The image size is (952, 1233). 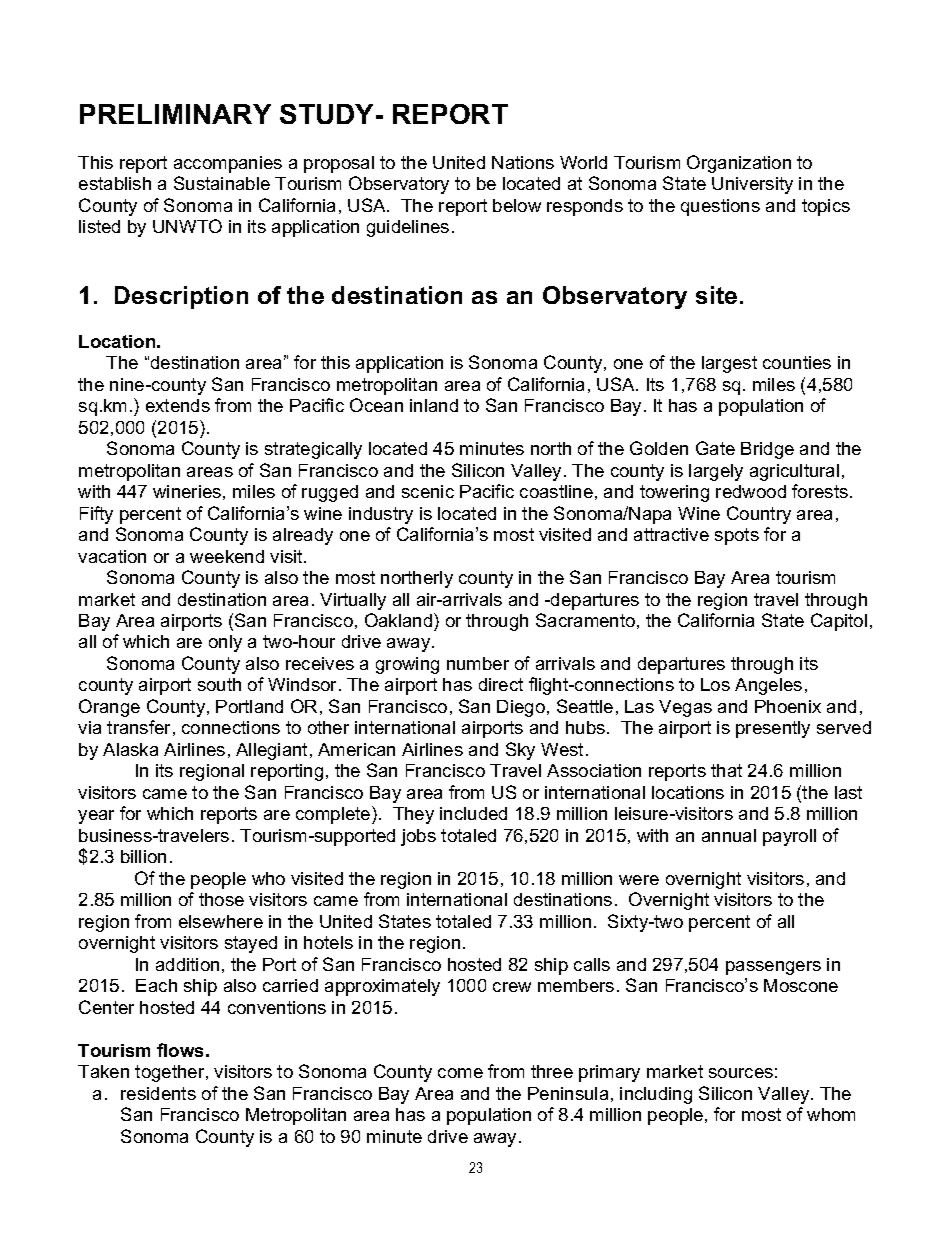 I want to click on payroll, so click(x=789, y=837).
